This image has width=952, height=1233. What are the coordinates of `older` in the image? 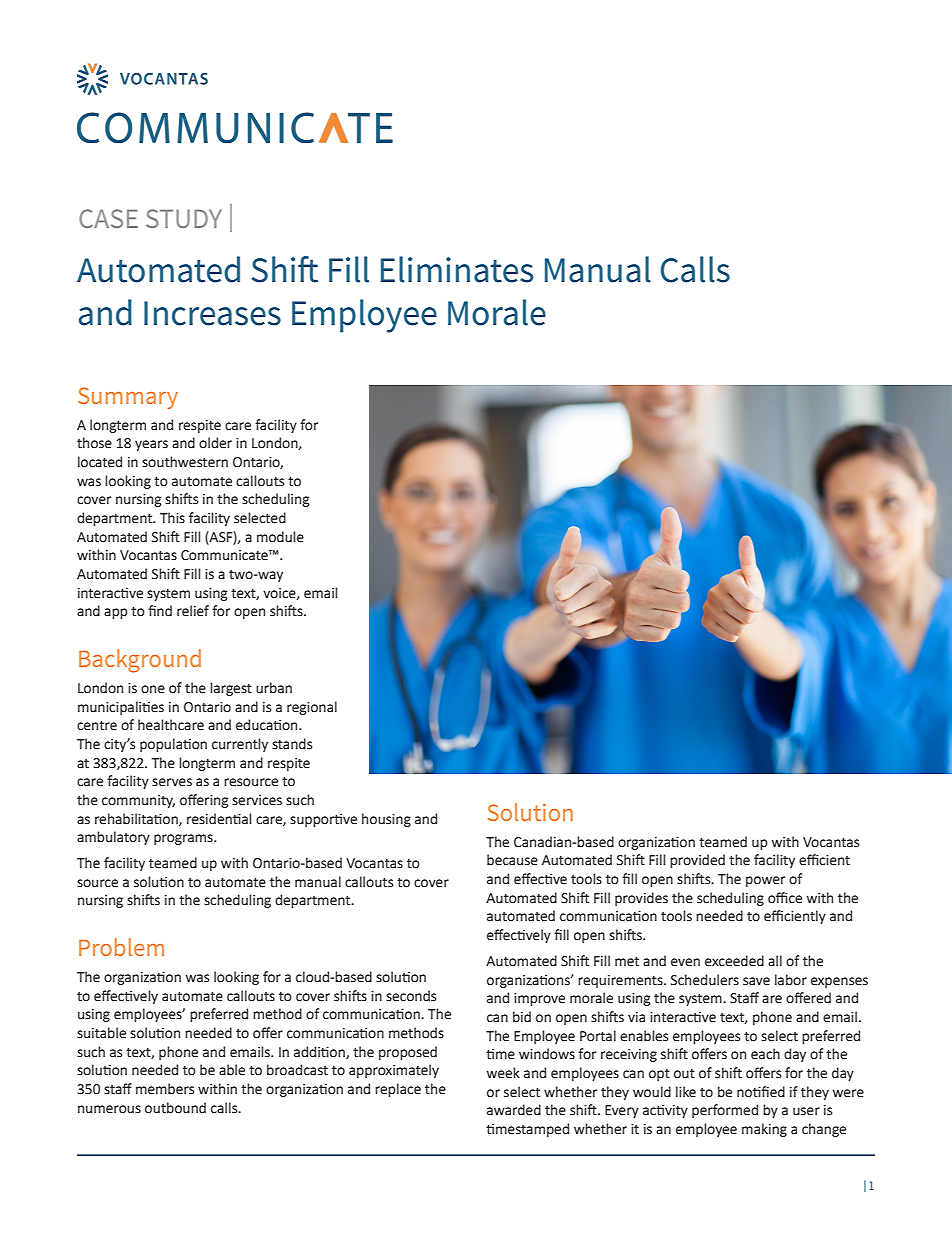 It's located at (215, 443).
